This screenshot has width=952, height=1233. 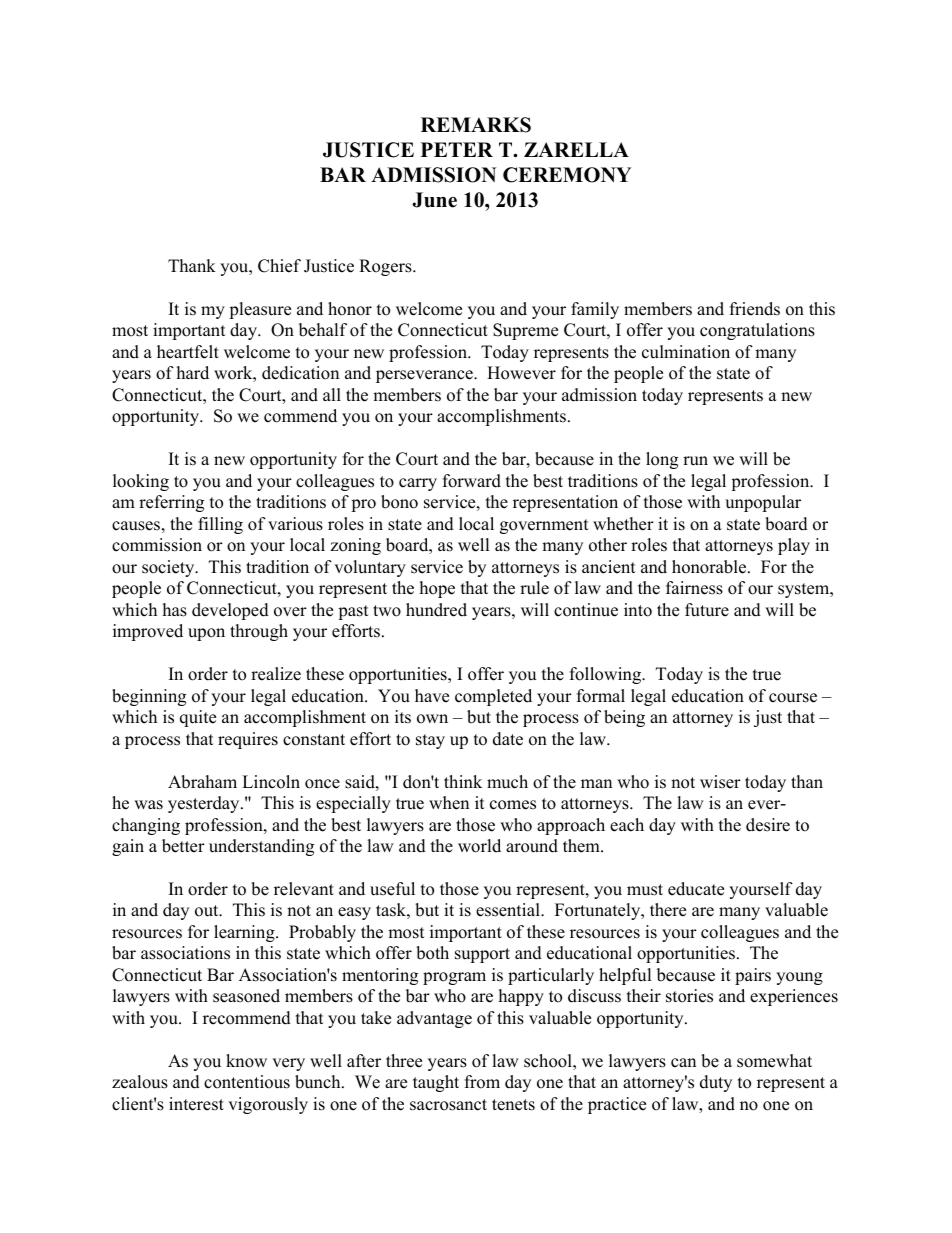 What do you see at coordinates (202, 782) in the screenshot?
I see `Abraham` at bounding box center [202, 782].
